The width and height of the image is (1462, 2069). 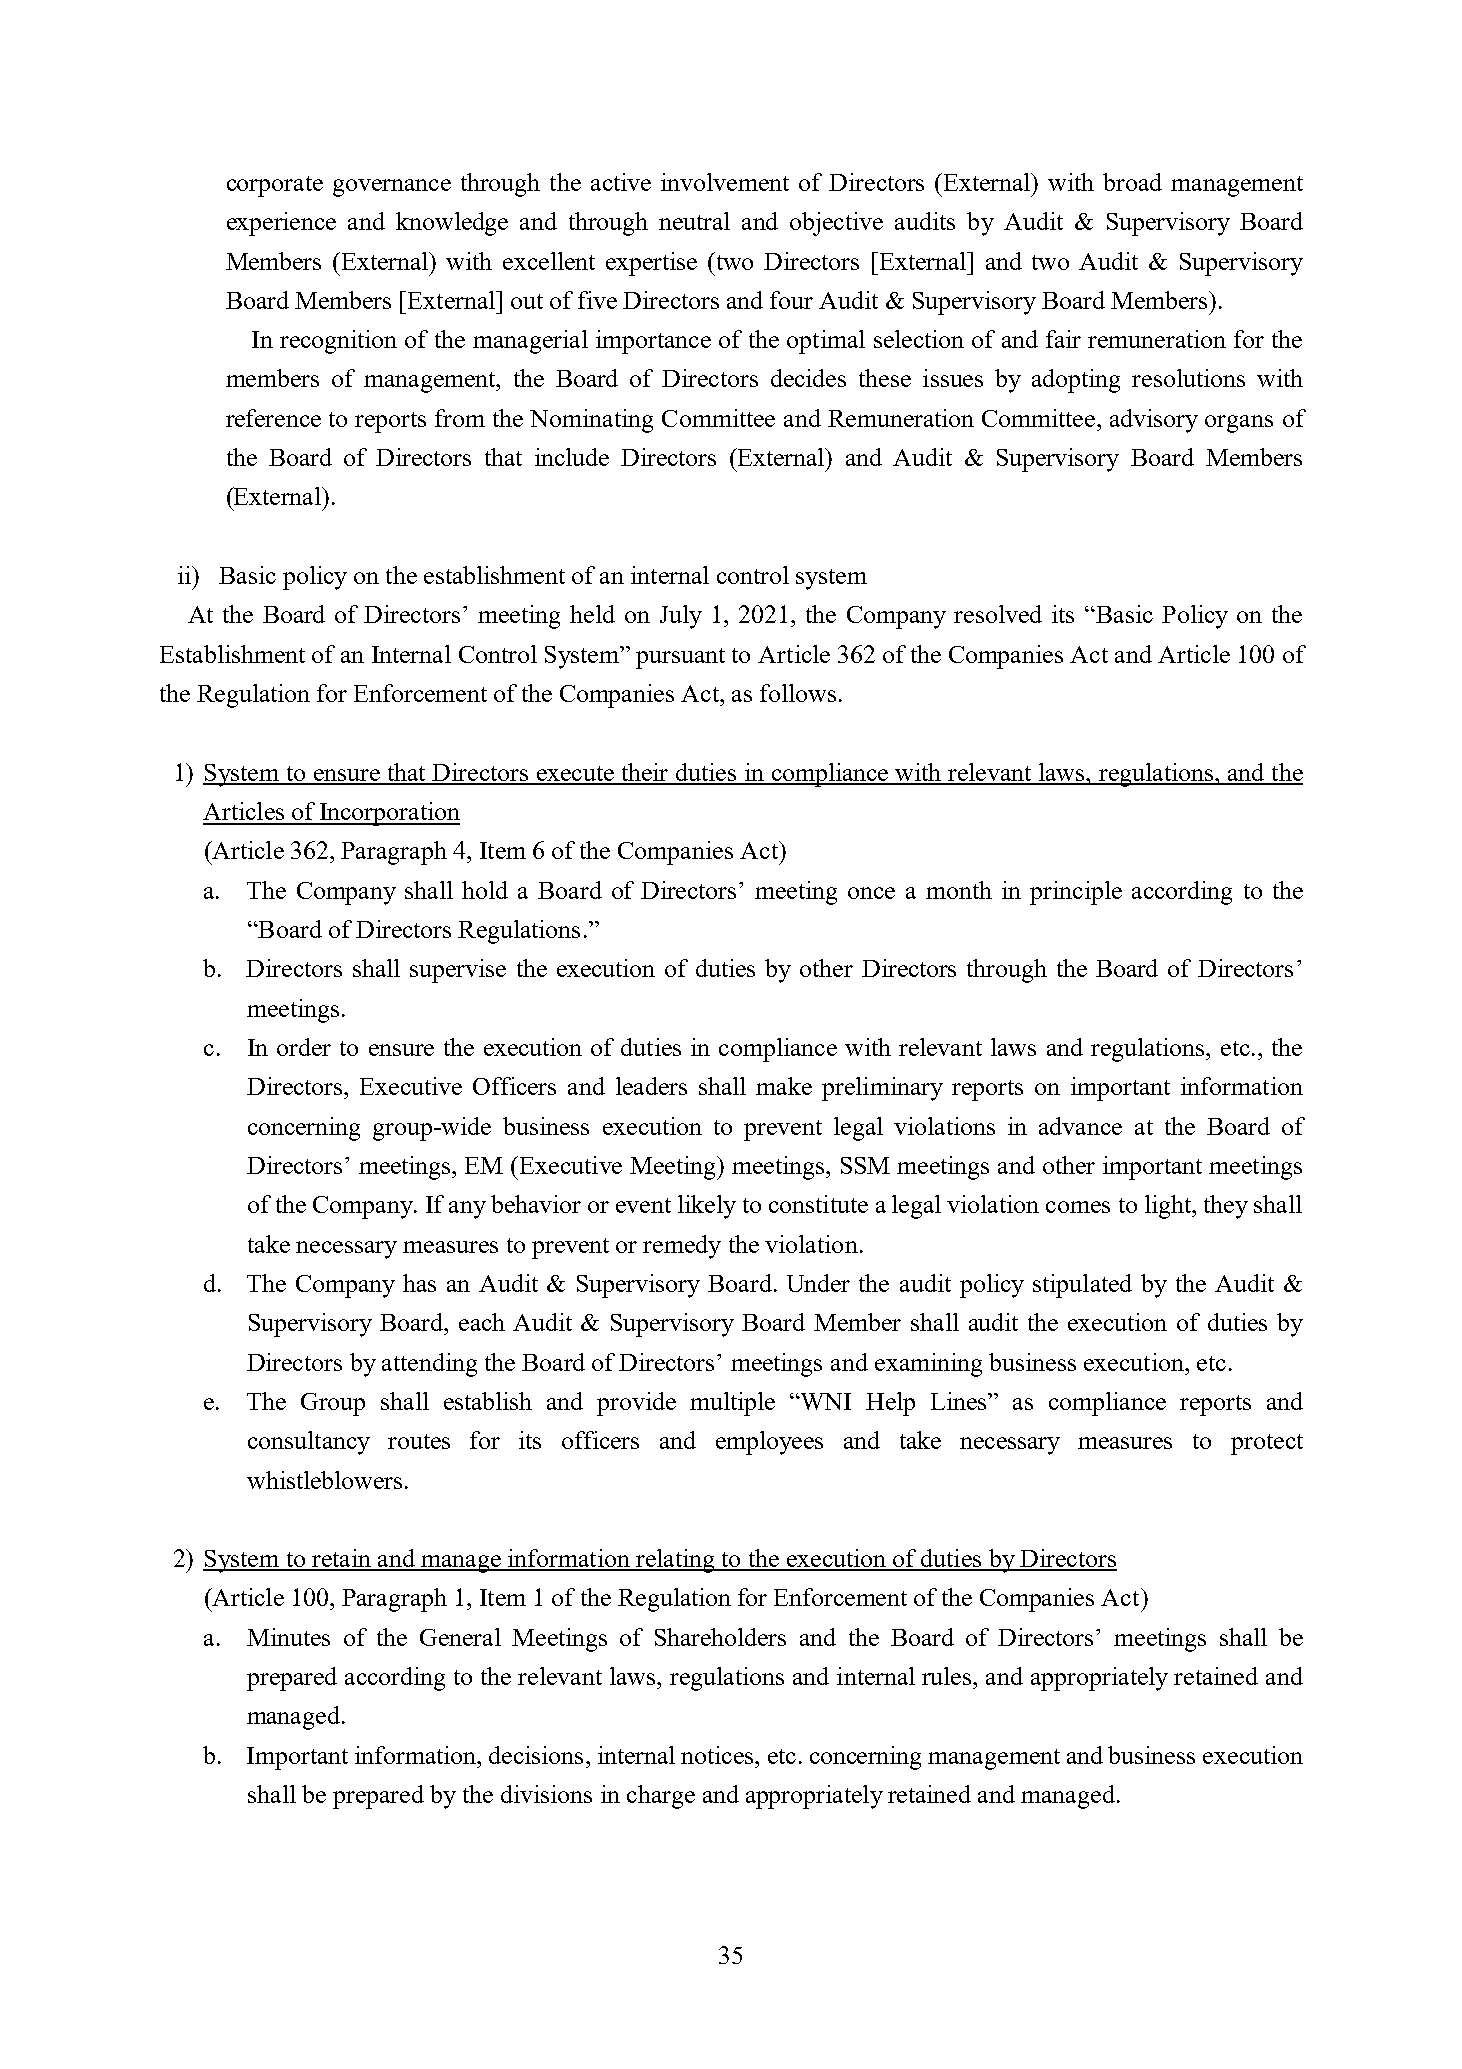 What do you see at coordinates (1076, 893) in the image?
I see `principle` at bounding box center [1076, 893].
